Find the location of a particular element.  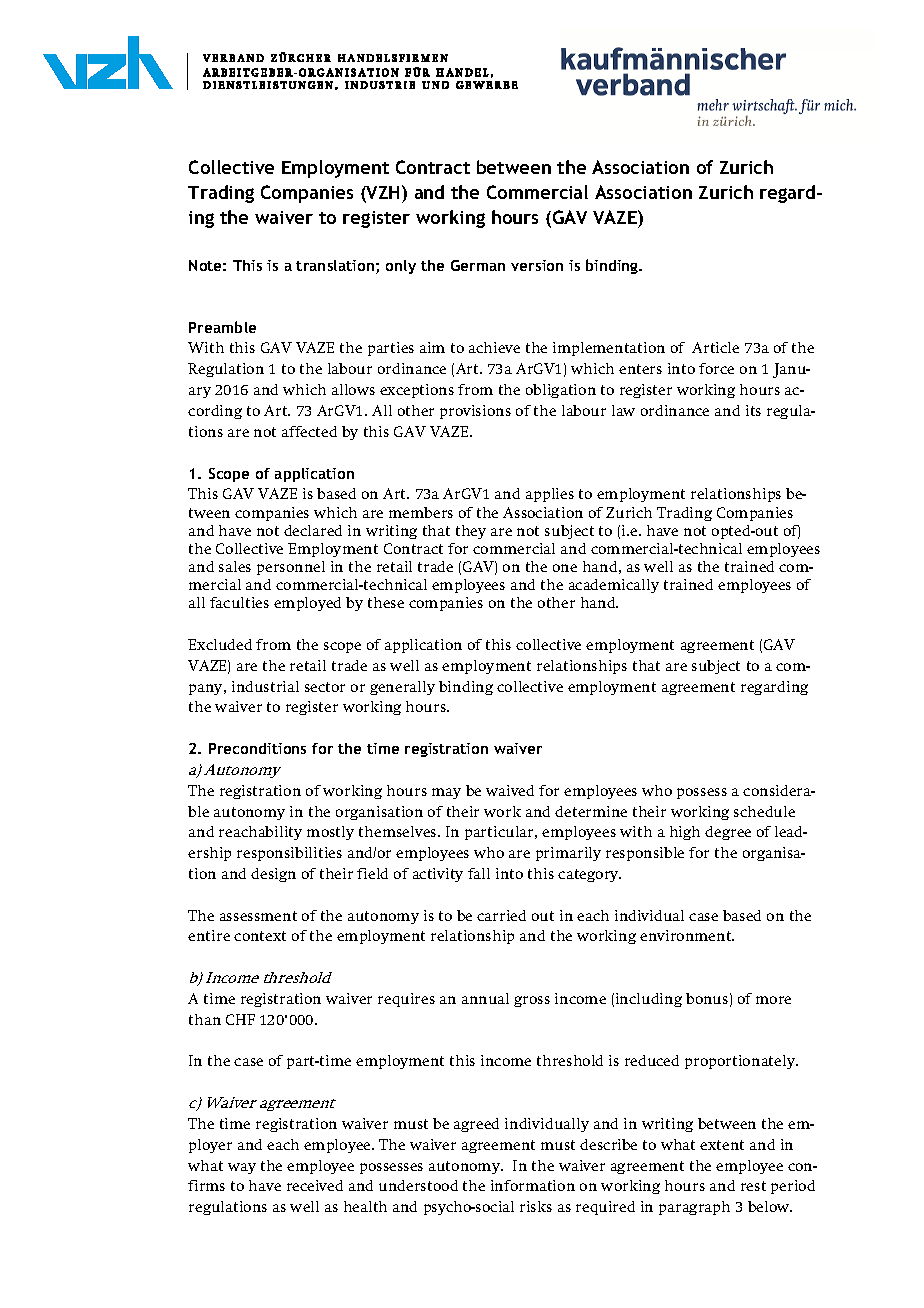

sector is located at coordinates (325, 687).
